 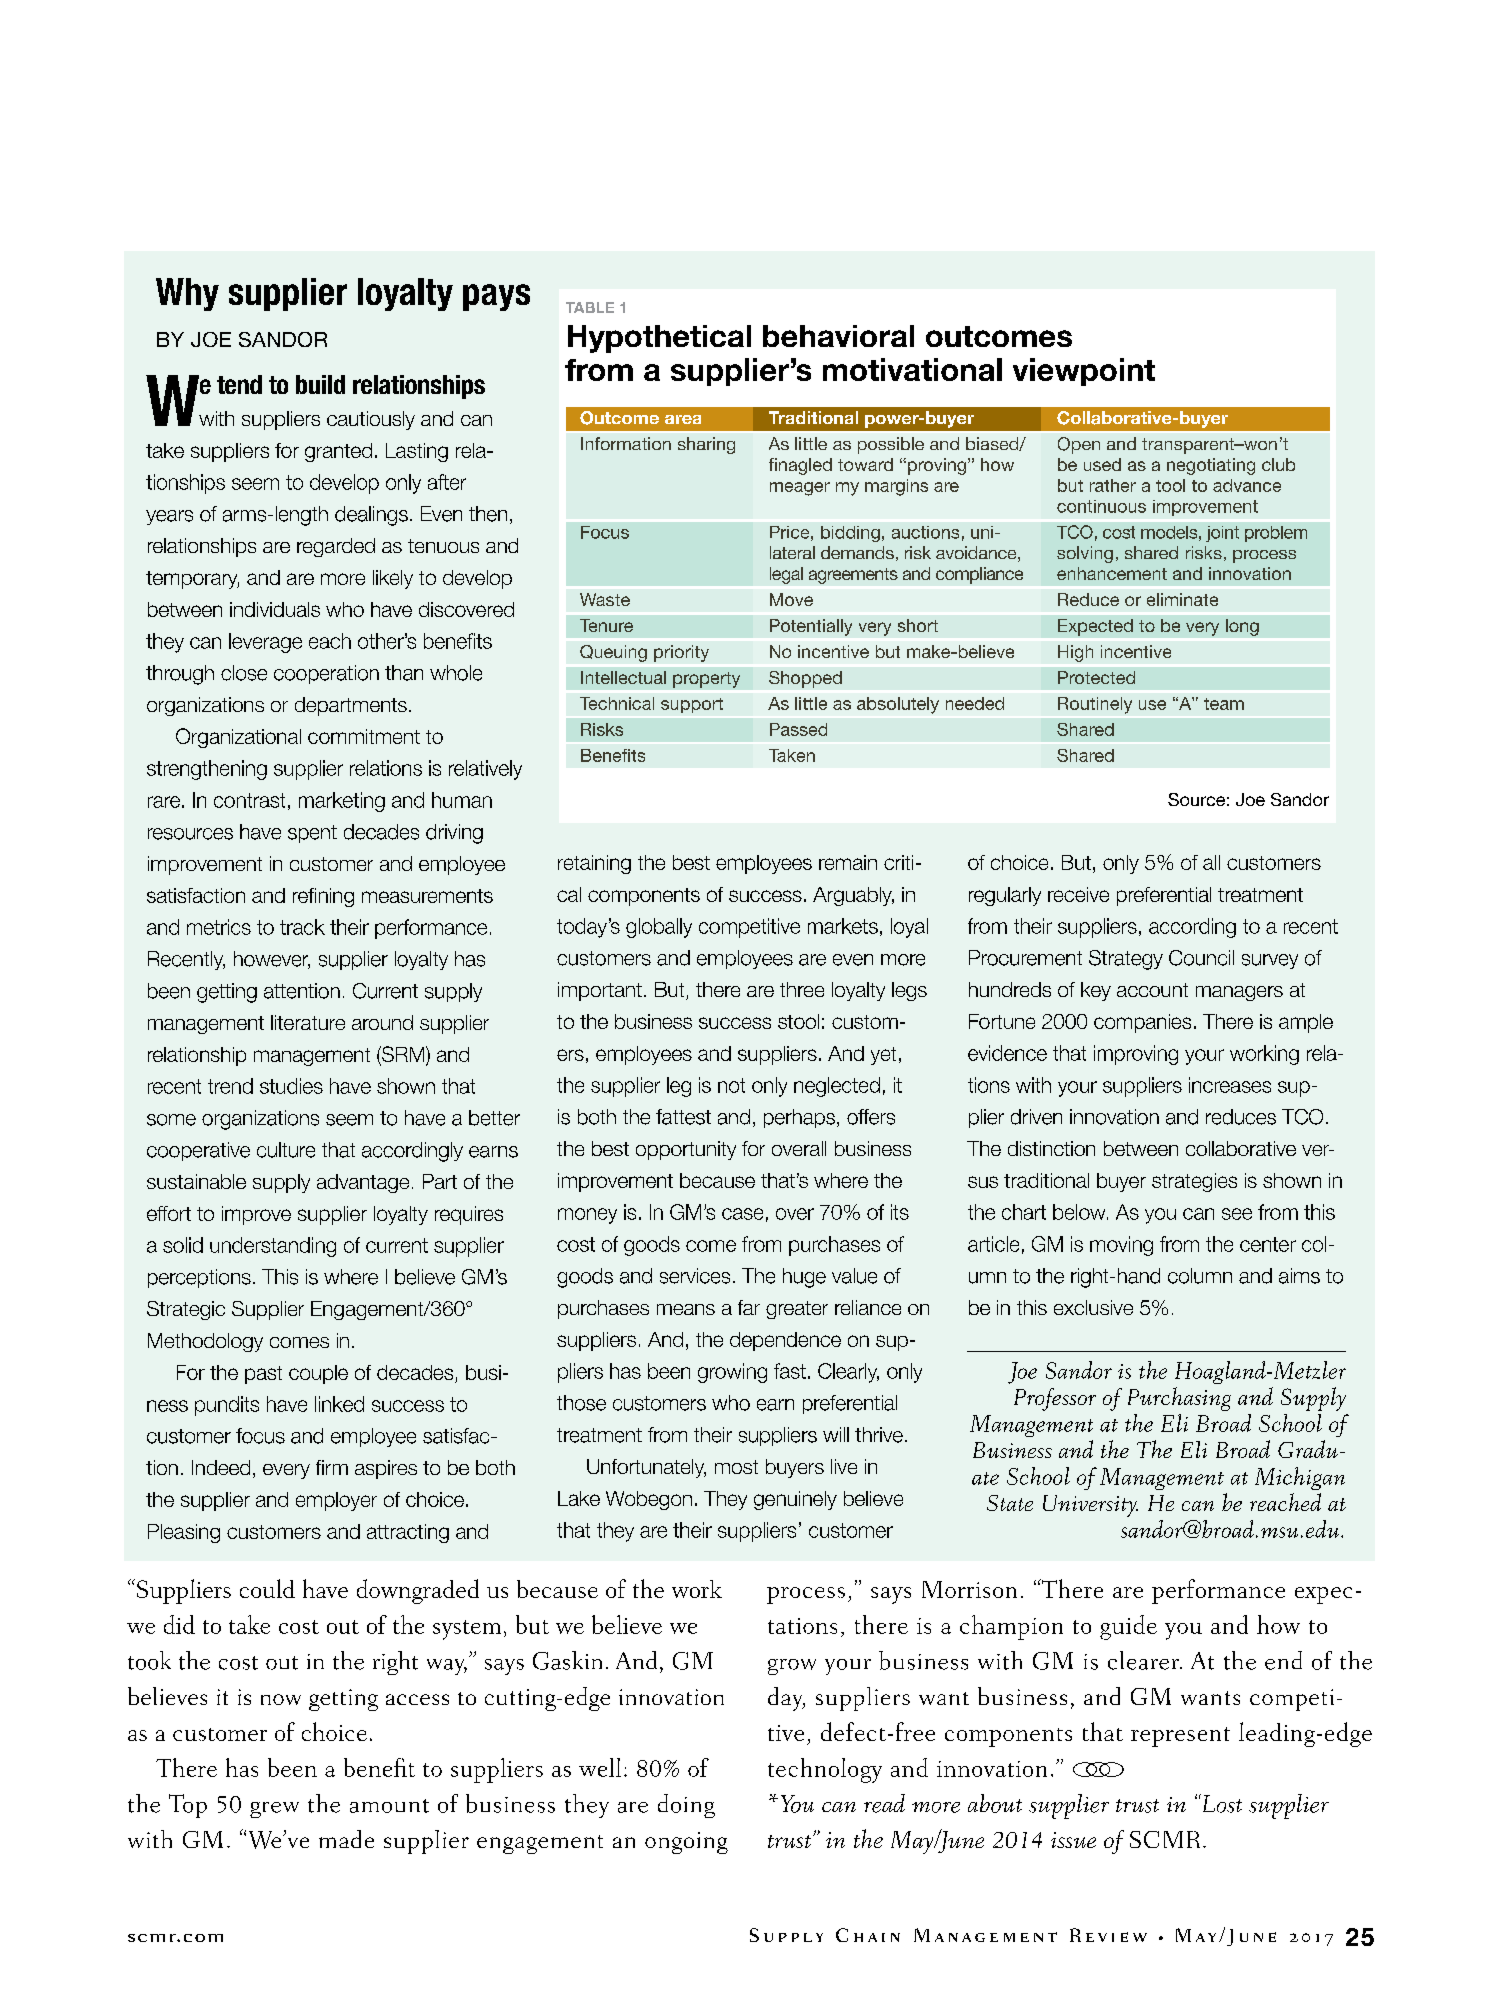 What do you see at coordinates (1230, 1085) in the page?
I see `increases` at bounding box center [1230, 1085].
